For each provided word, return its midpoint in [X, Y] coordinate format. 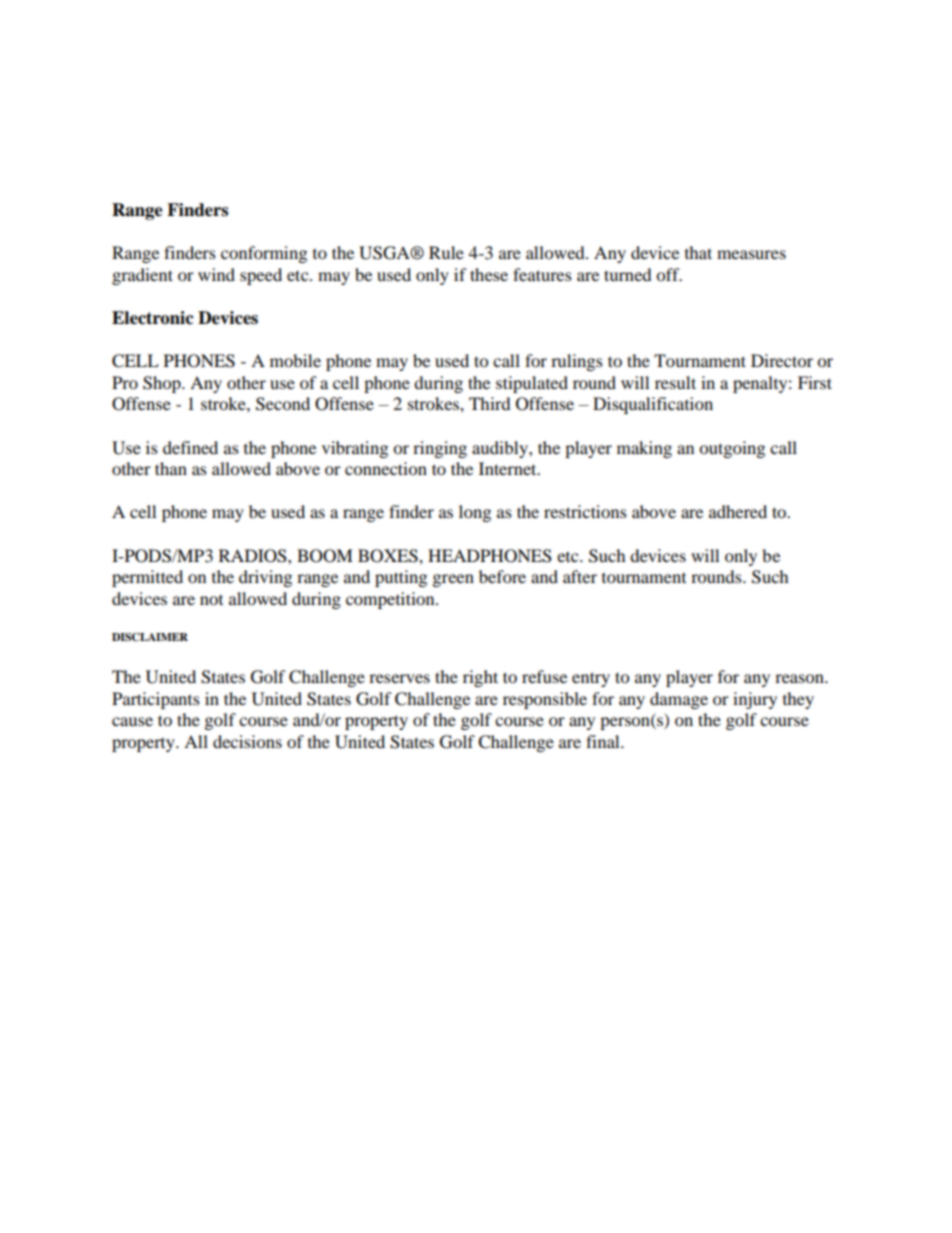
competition [391, 600]
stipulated [532, 384]
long [475, 513]
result [675, 382]
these [489, 274]
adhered [738, 511]
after [580, 576]
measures [751, 254]
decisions [247, 741]
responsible [545, 700]
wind [216, 274]
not [211, 600]
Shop [163, 384]
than [171, 468]
